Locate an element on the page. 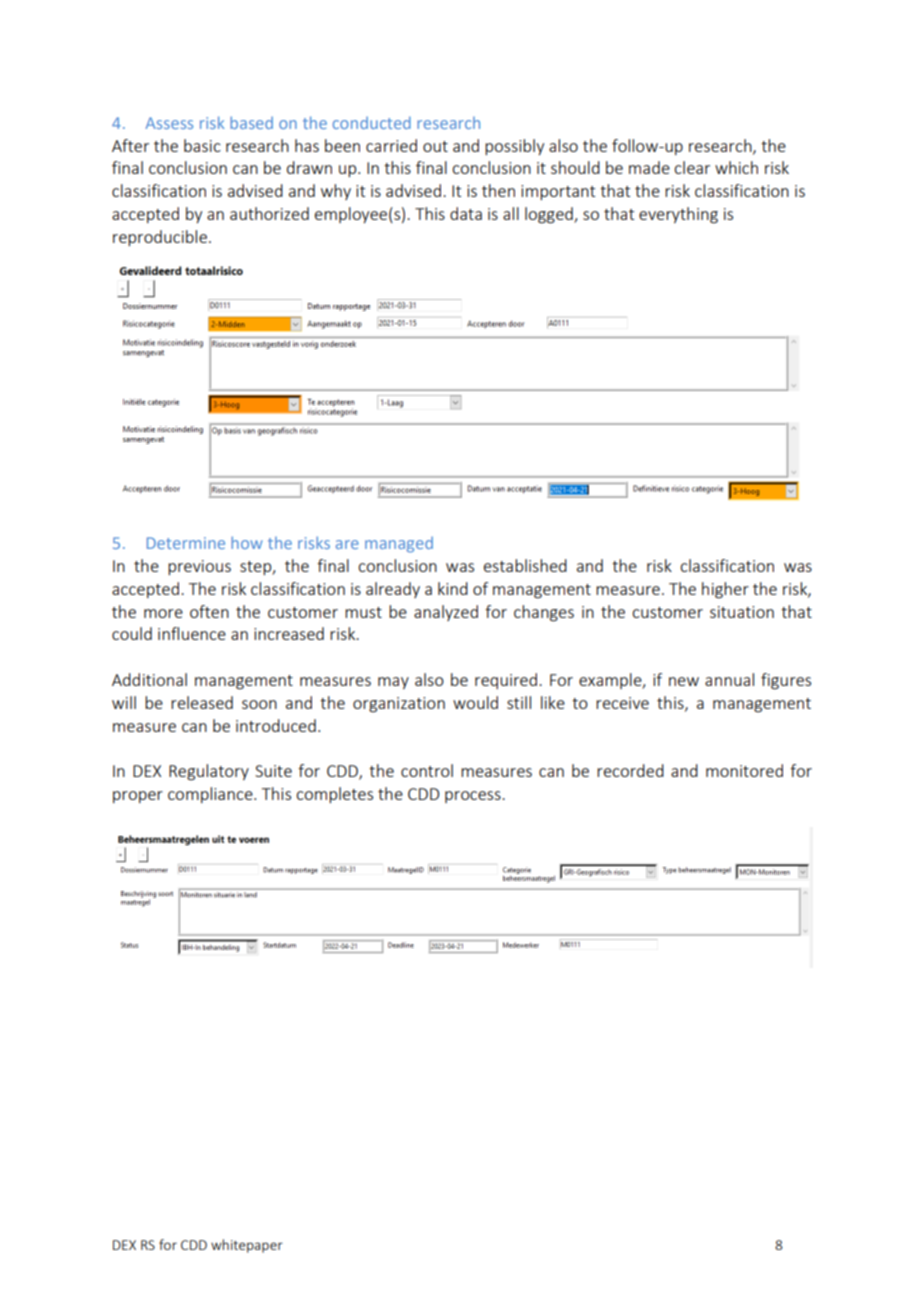 Image resolution: width=924 pixels, height=1309 pixels. basic is located at coordinates (202, 145).
